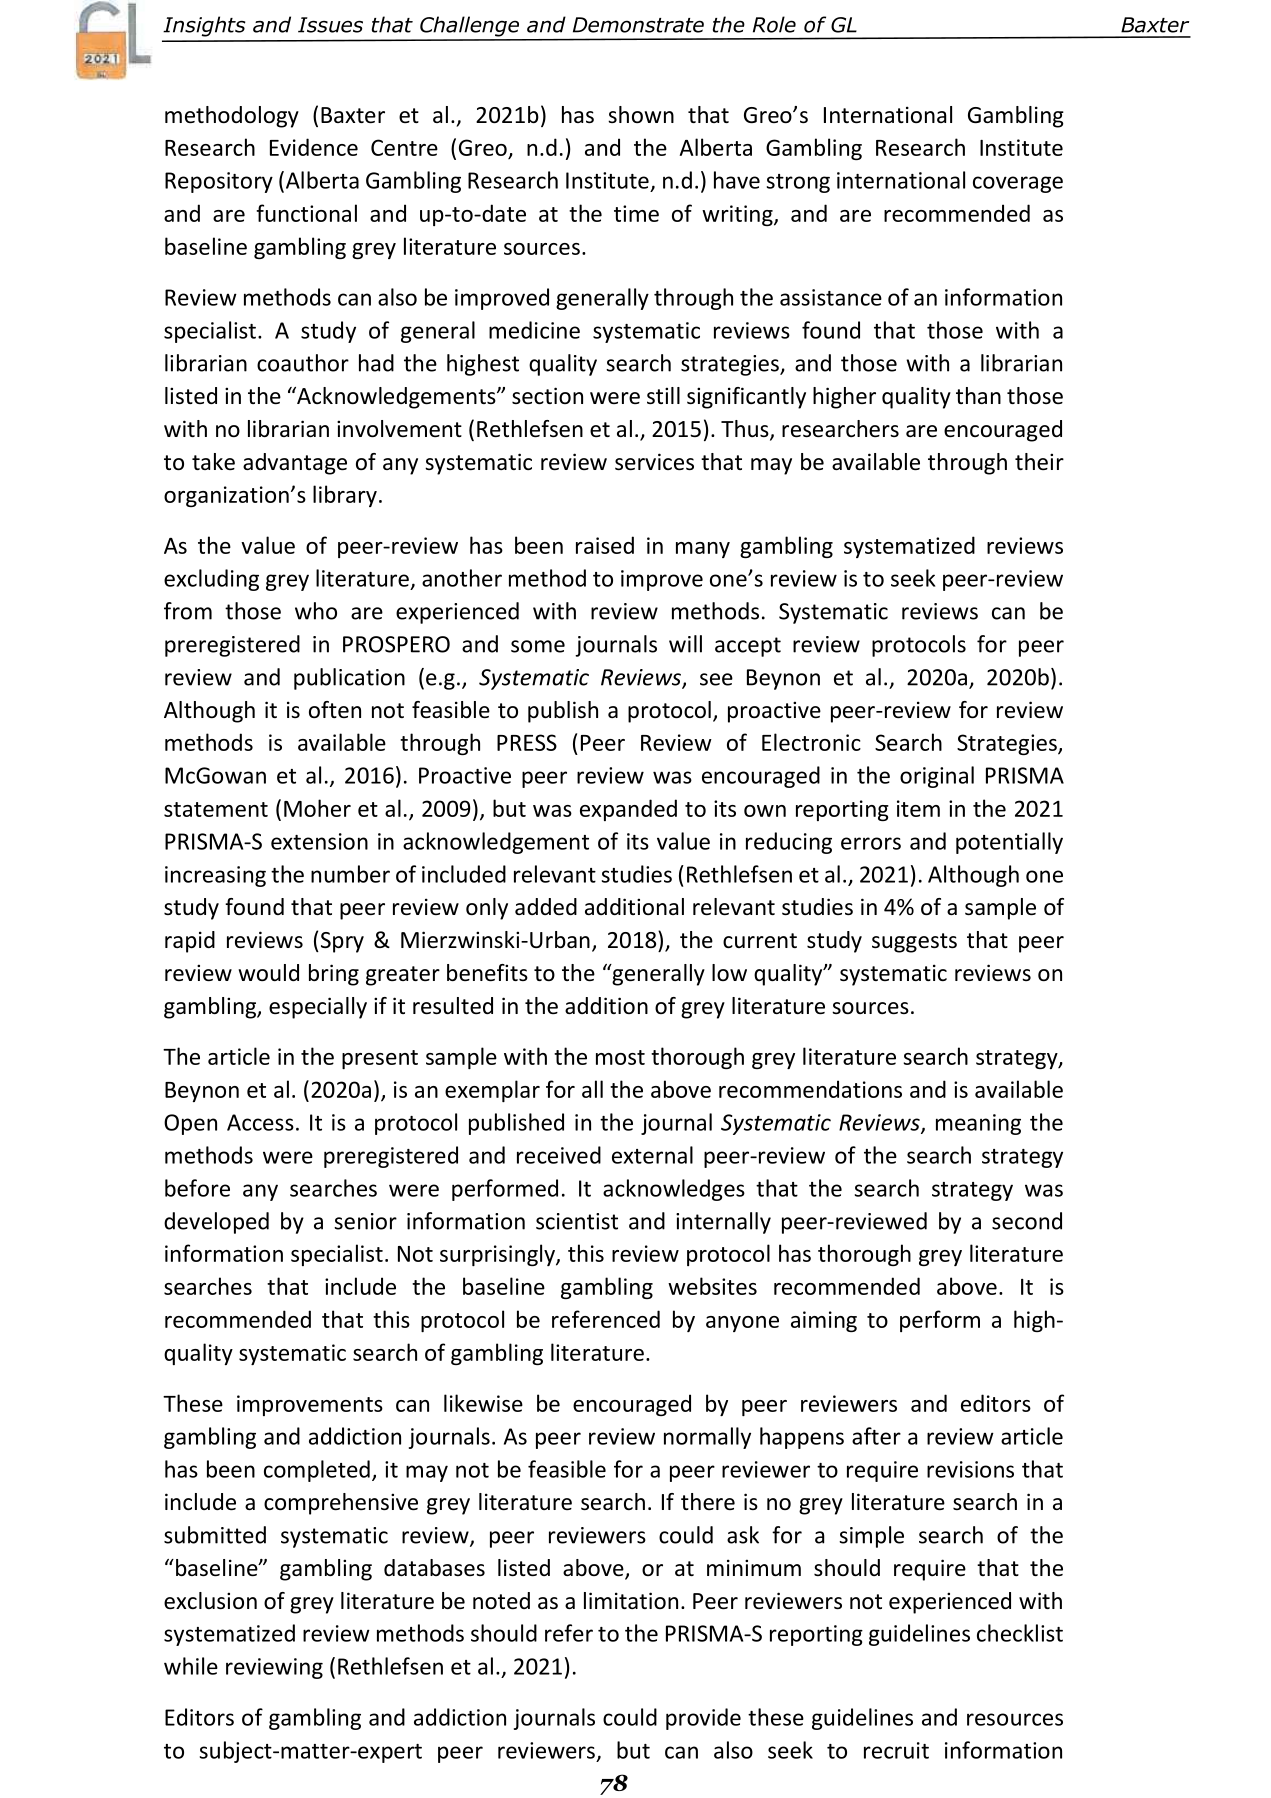 Image resolution: width=1271 pixels, height=1798 pixels. I want to click on while, so click(191, 1666).
